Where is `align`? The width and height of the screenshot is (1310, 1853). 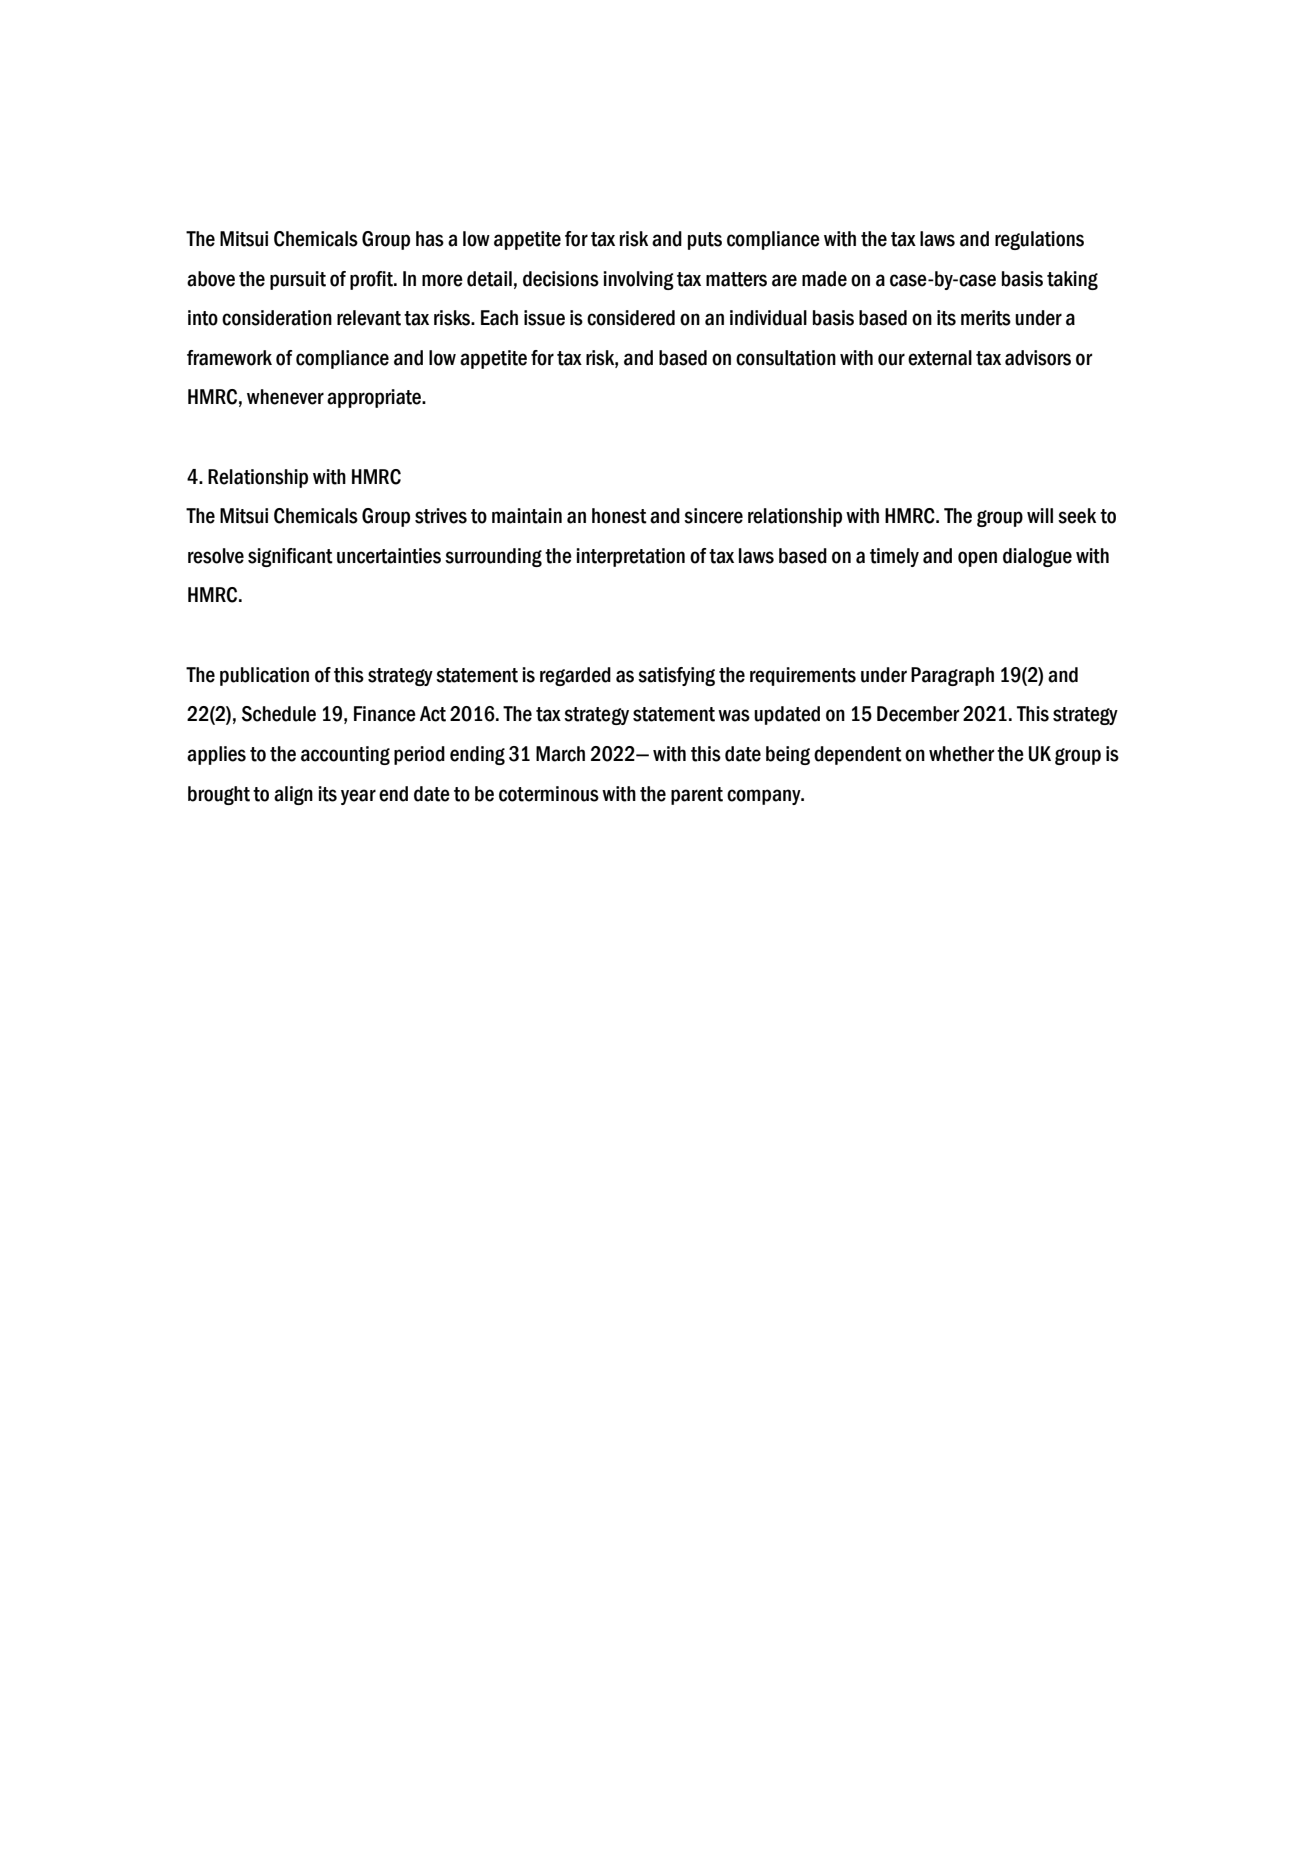 align is located at coordinates (293, 795).
